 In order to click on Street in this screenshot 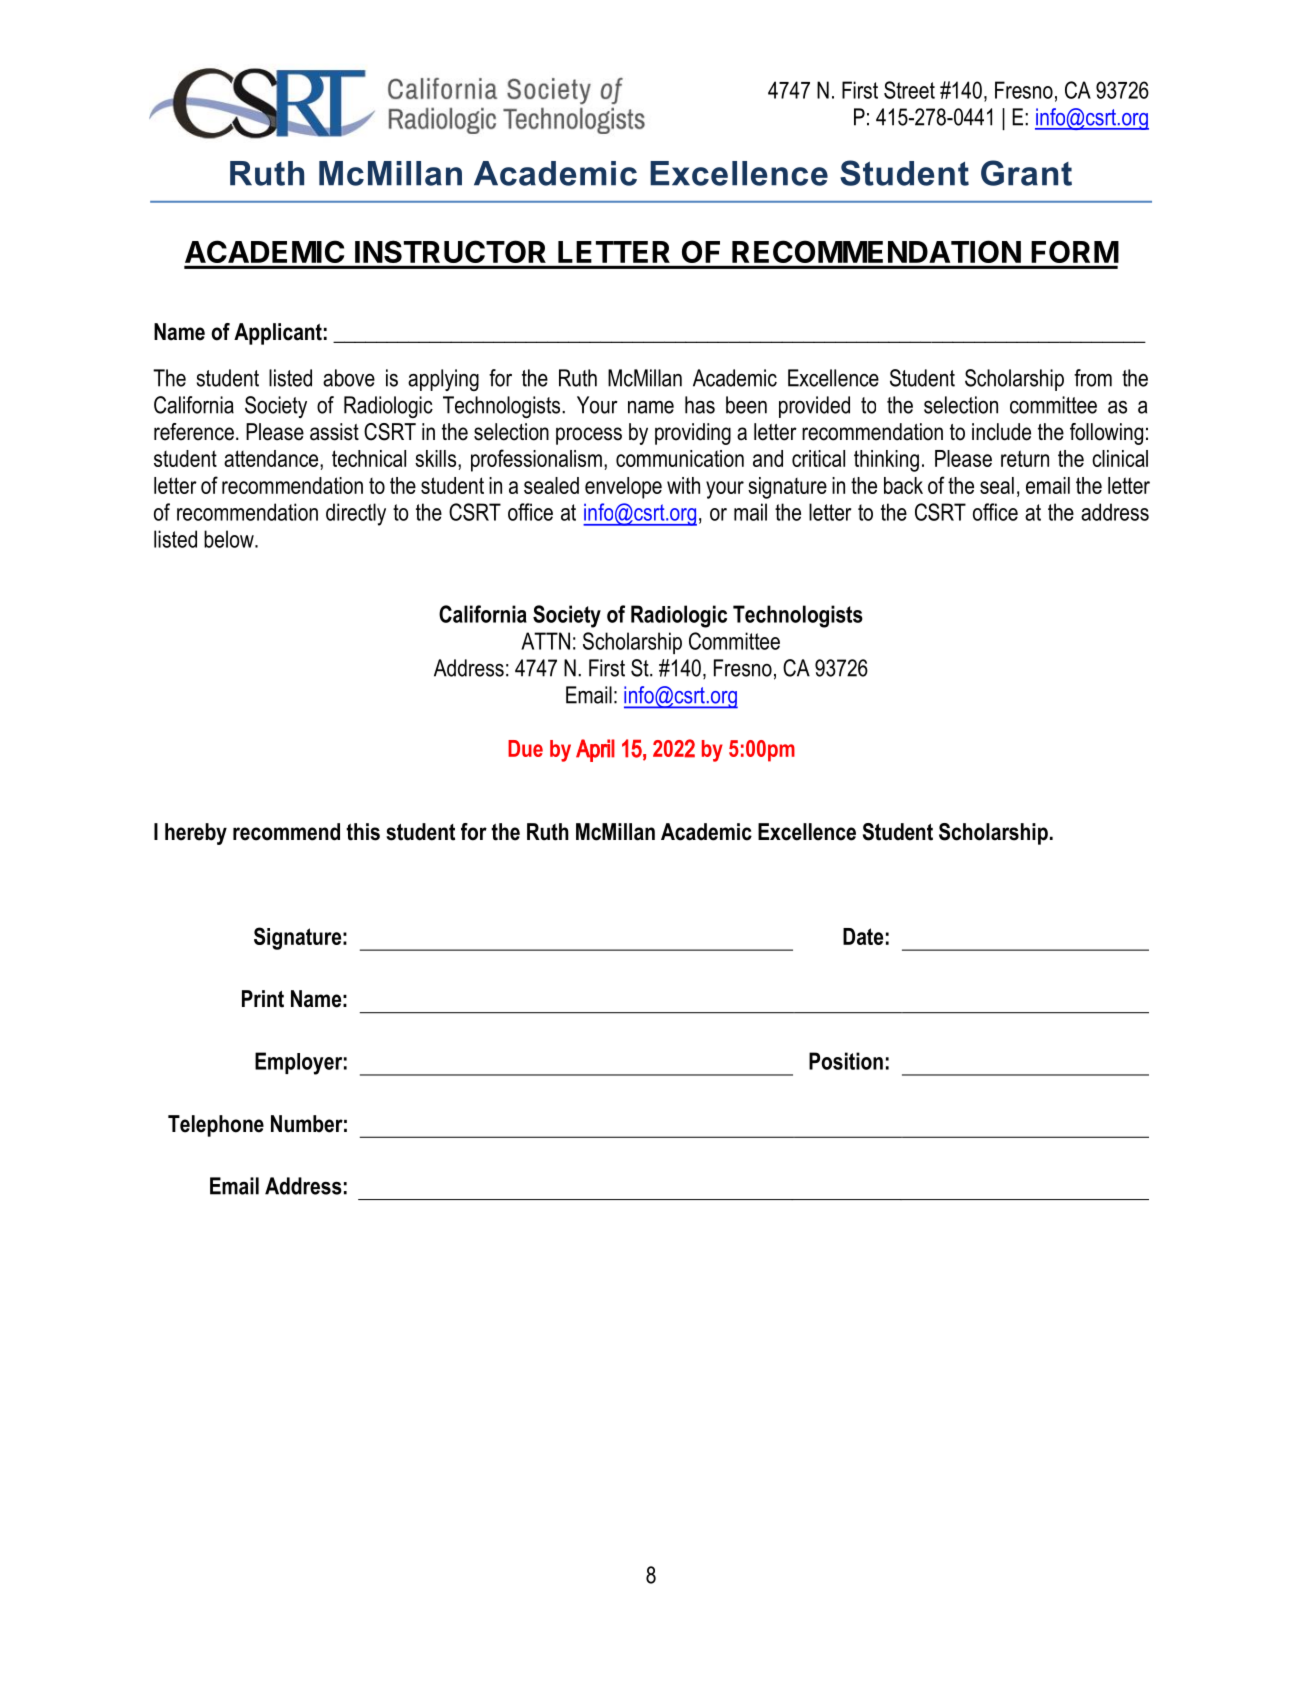, I will do `click(909, 90)`.
